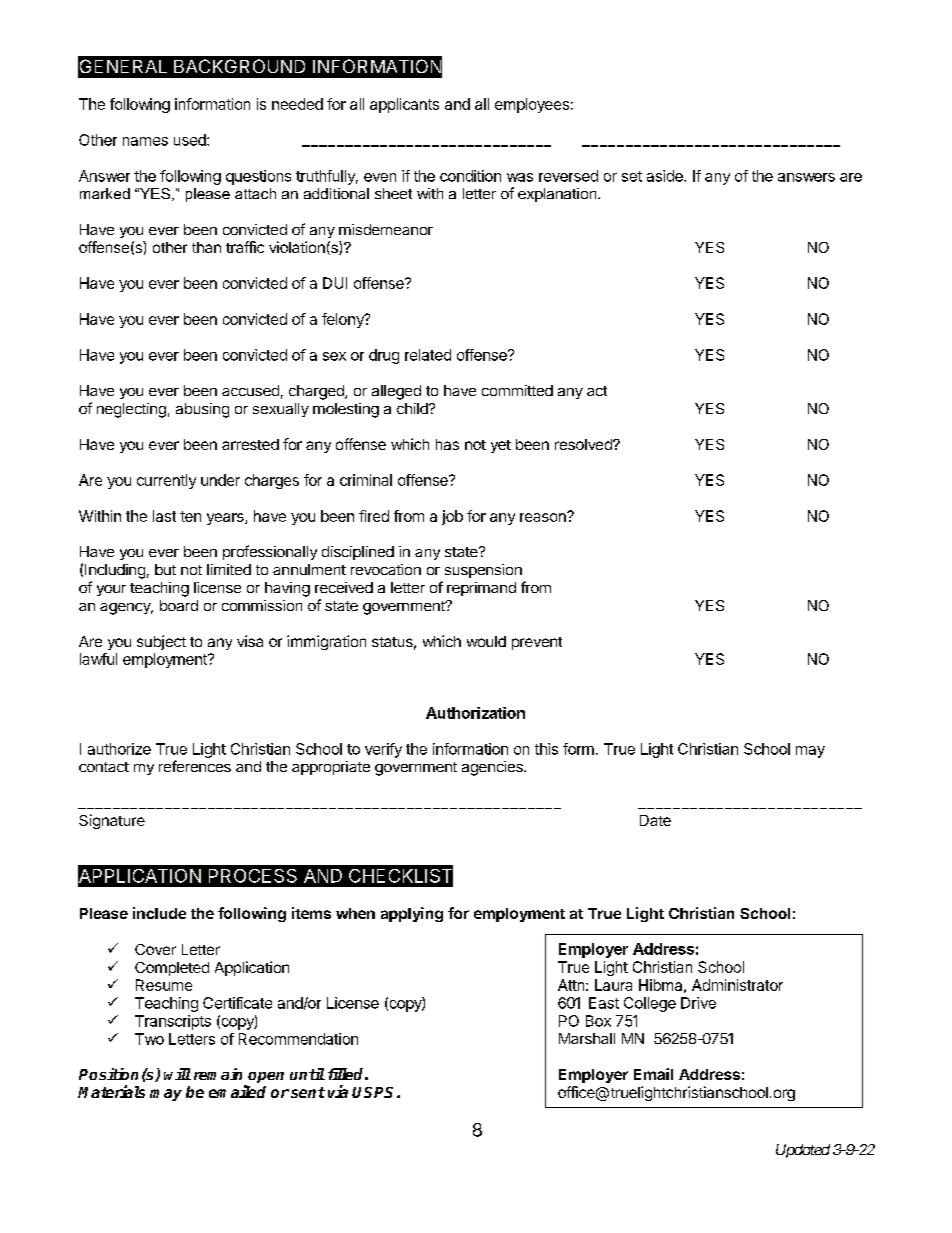 The width and height of the screenshot is (952, 1233). What do you see at coordinates (195, 766) in the screenshot?
I see `references` at bounding box center [195, 766].
